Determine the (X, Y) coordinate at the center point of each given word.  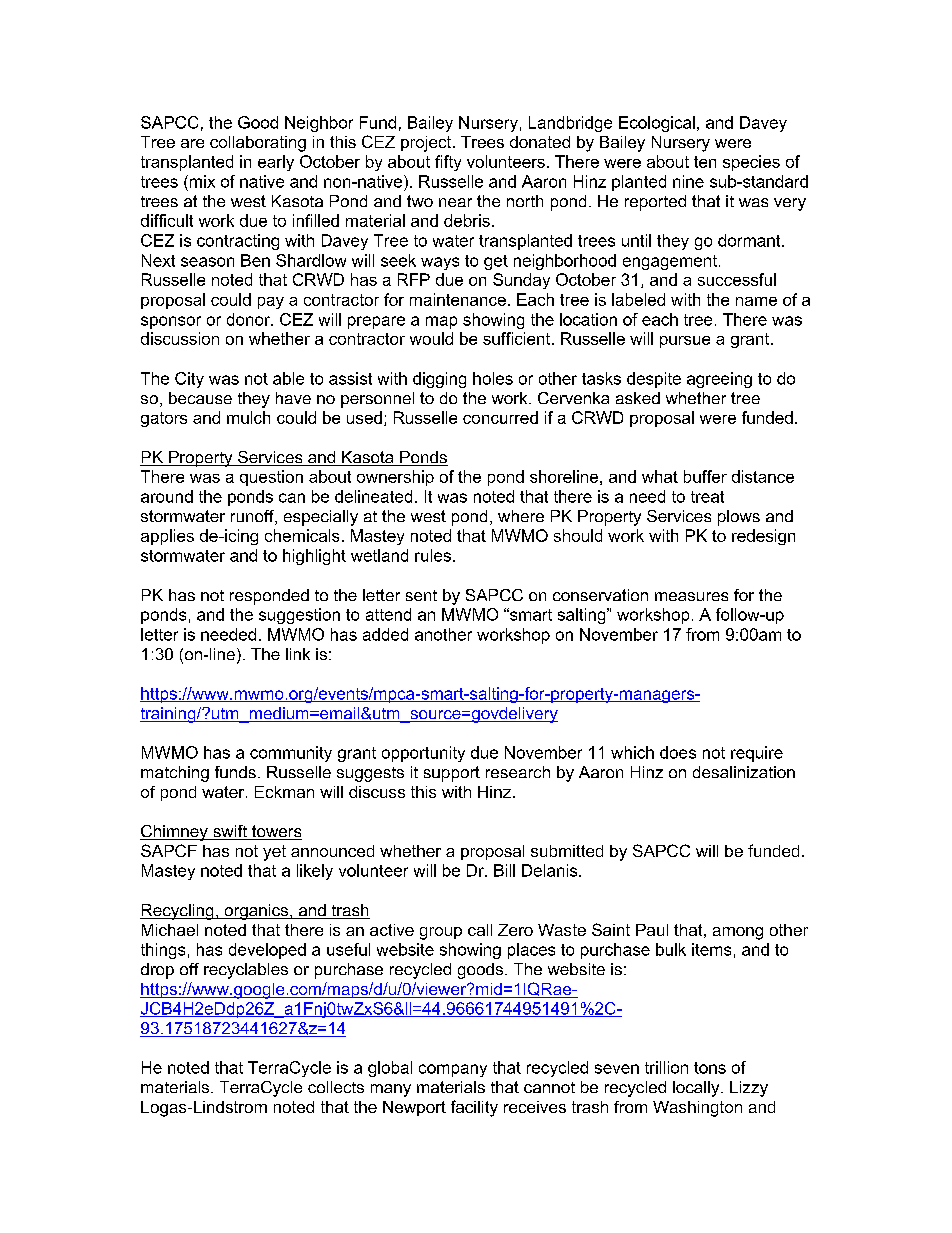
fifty (448, 163)
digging (439, 380)
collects (336, 1087)
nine (688, 181)
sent (421, 595)
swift (230, 832)
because (200, 398)
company (453, 1070)
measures (691, 596)
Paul (652, 930)
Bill (504, 870)
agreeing (719, 380)
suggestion (299, 616)
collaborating (258, 144)
